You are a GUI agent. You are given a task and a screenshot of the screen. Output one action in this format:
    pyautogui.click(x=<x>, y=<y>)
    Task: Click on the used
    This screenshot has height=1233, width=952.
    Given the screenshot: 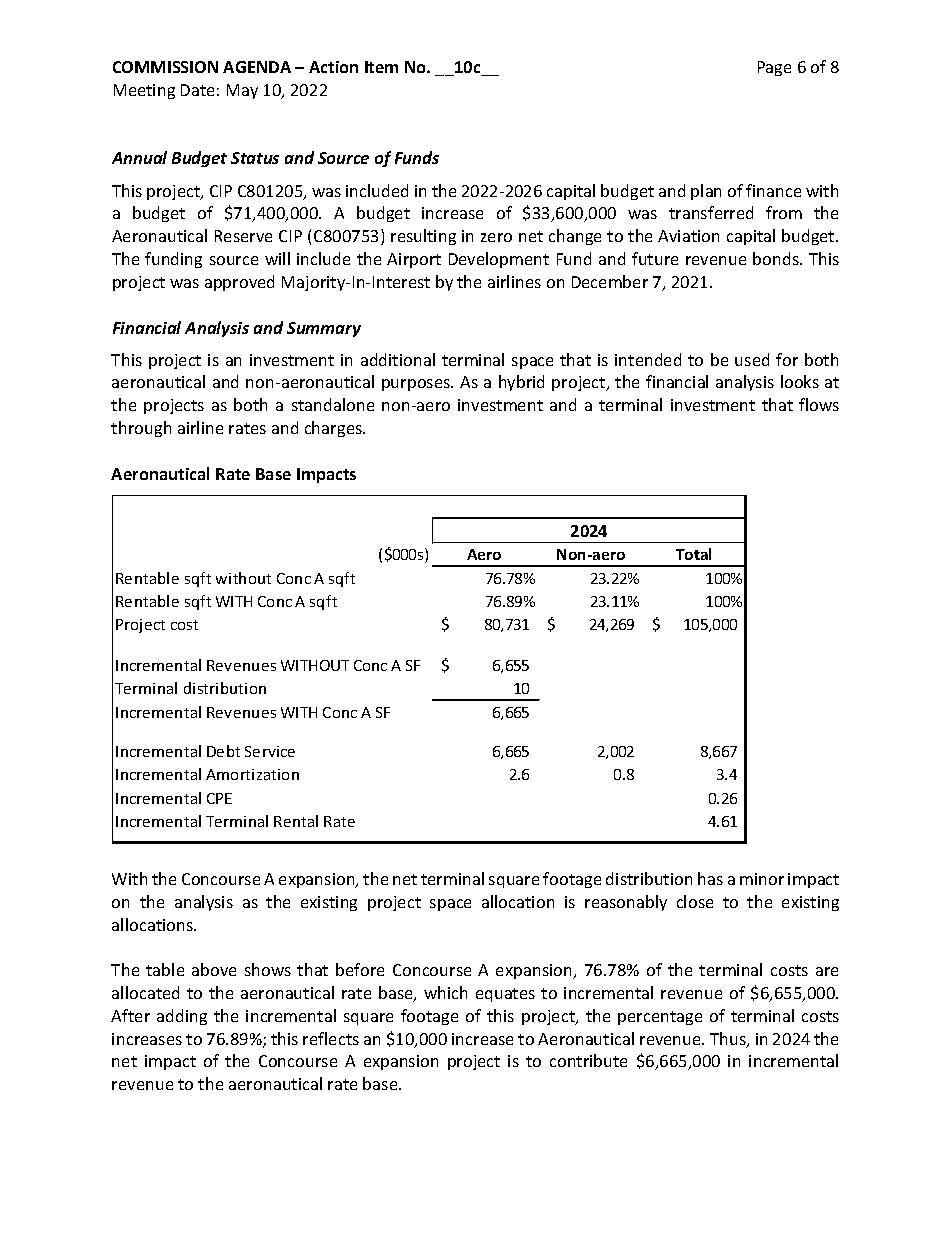 What is the action you would take?
    pyautogui.click(x=752, y=359)
